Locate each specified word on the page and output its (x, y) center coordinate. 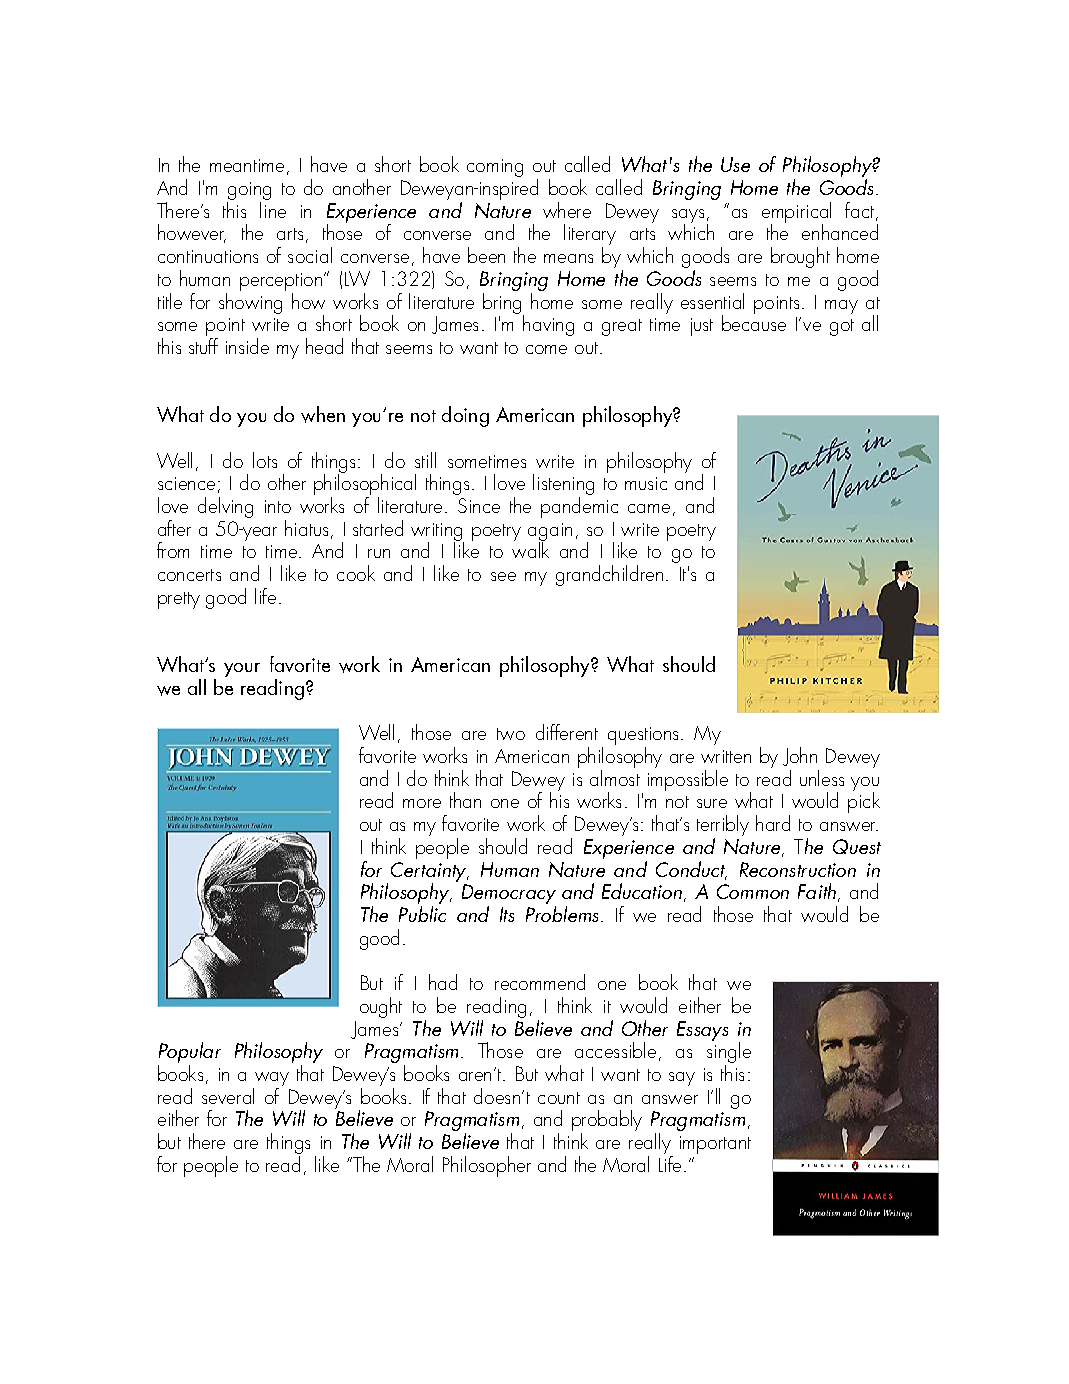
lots (265, 460)
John (800, 756)
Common (753, 891)
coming (495, 168)
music (646, 483)
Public (422, 914)
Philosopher (487, 1166)
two (511, 734)
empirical (796, 214)
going (249, 192)
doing (465, 416)
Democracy (509, 895)
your (242, 670)
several (228, 1096)
